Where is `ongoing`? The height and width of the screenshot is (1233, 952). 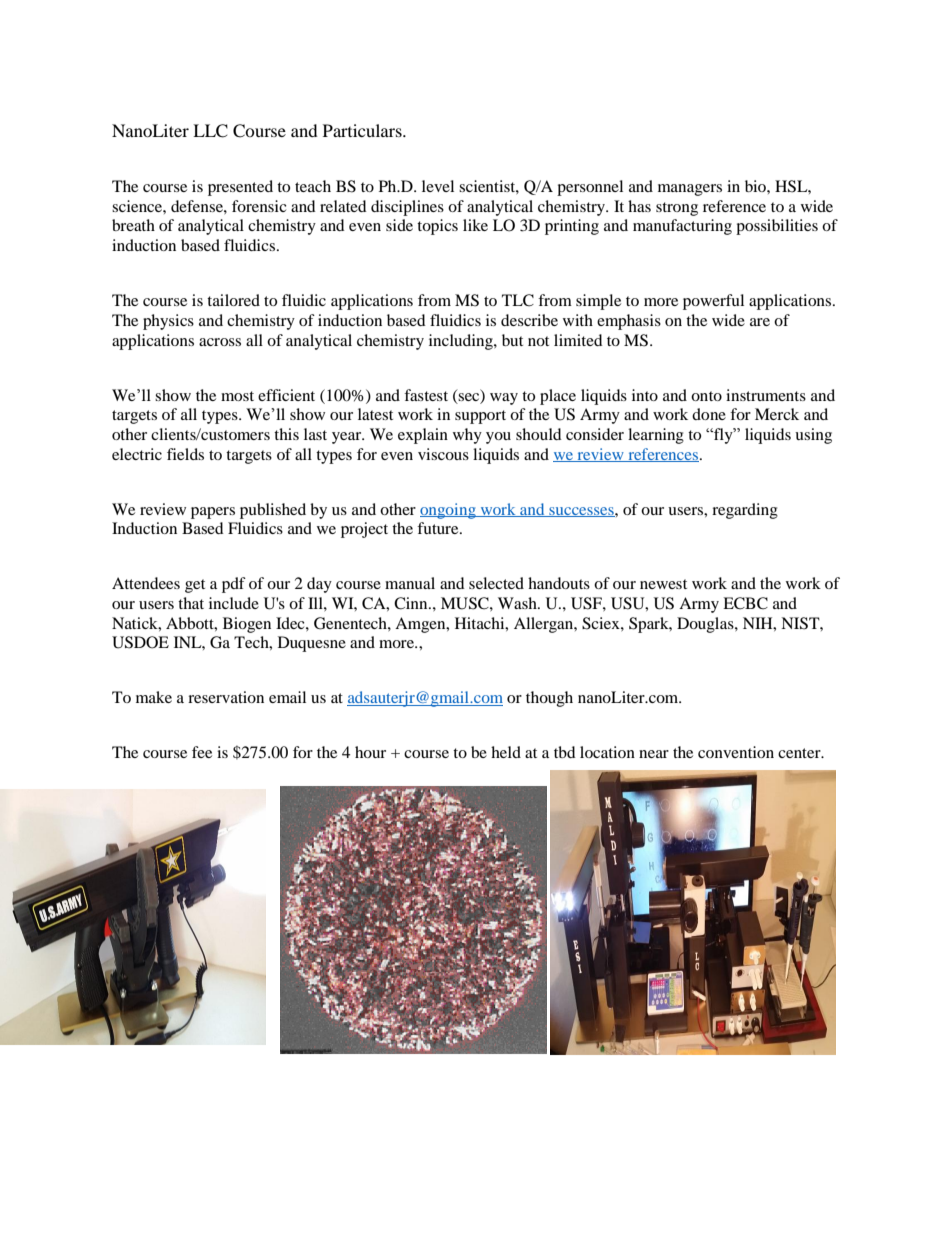
ongoing is located at coordinates (449, 511).
